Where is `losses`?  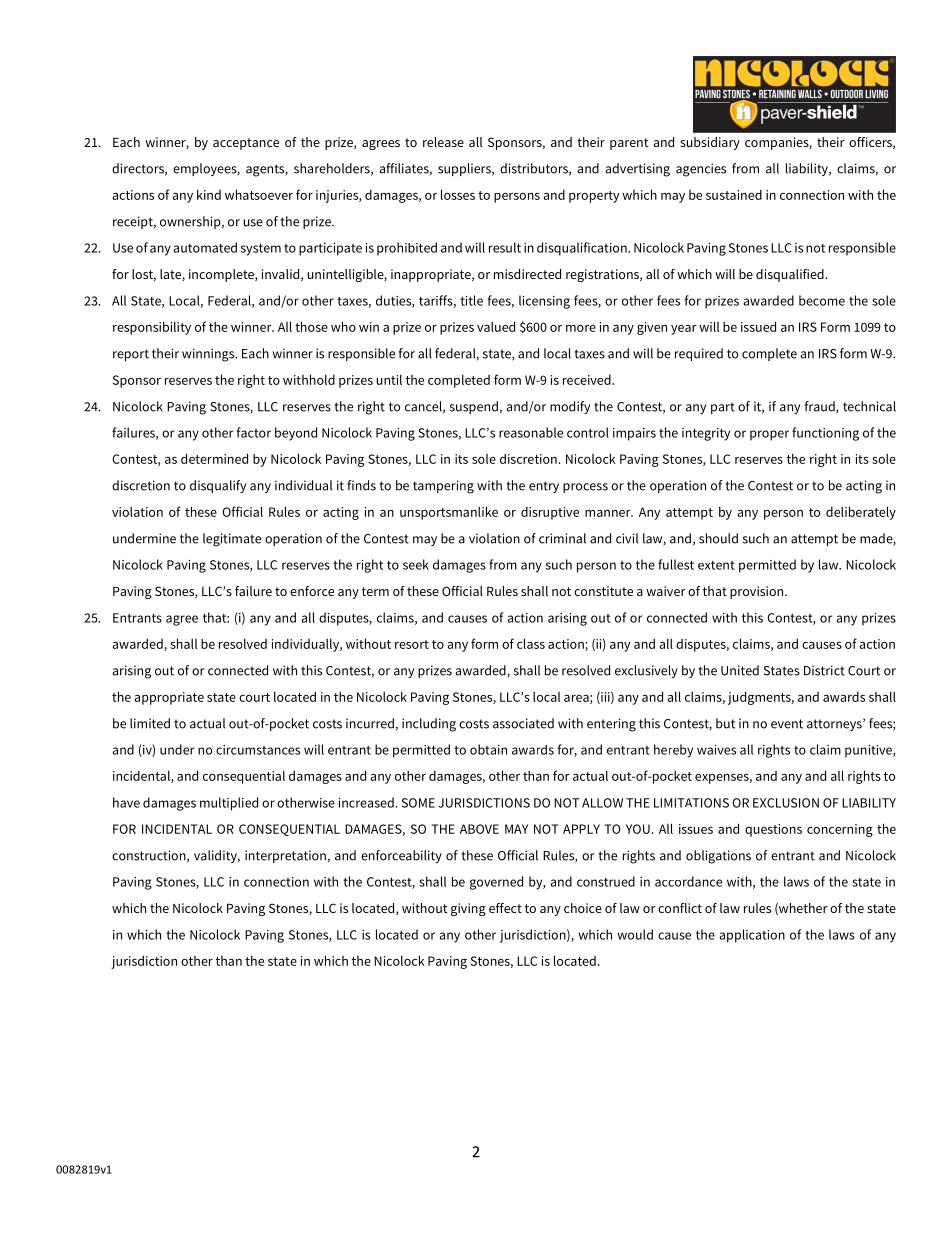
losses is located at coordinates (458, 194).
